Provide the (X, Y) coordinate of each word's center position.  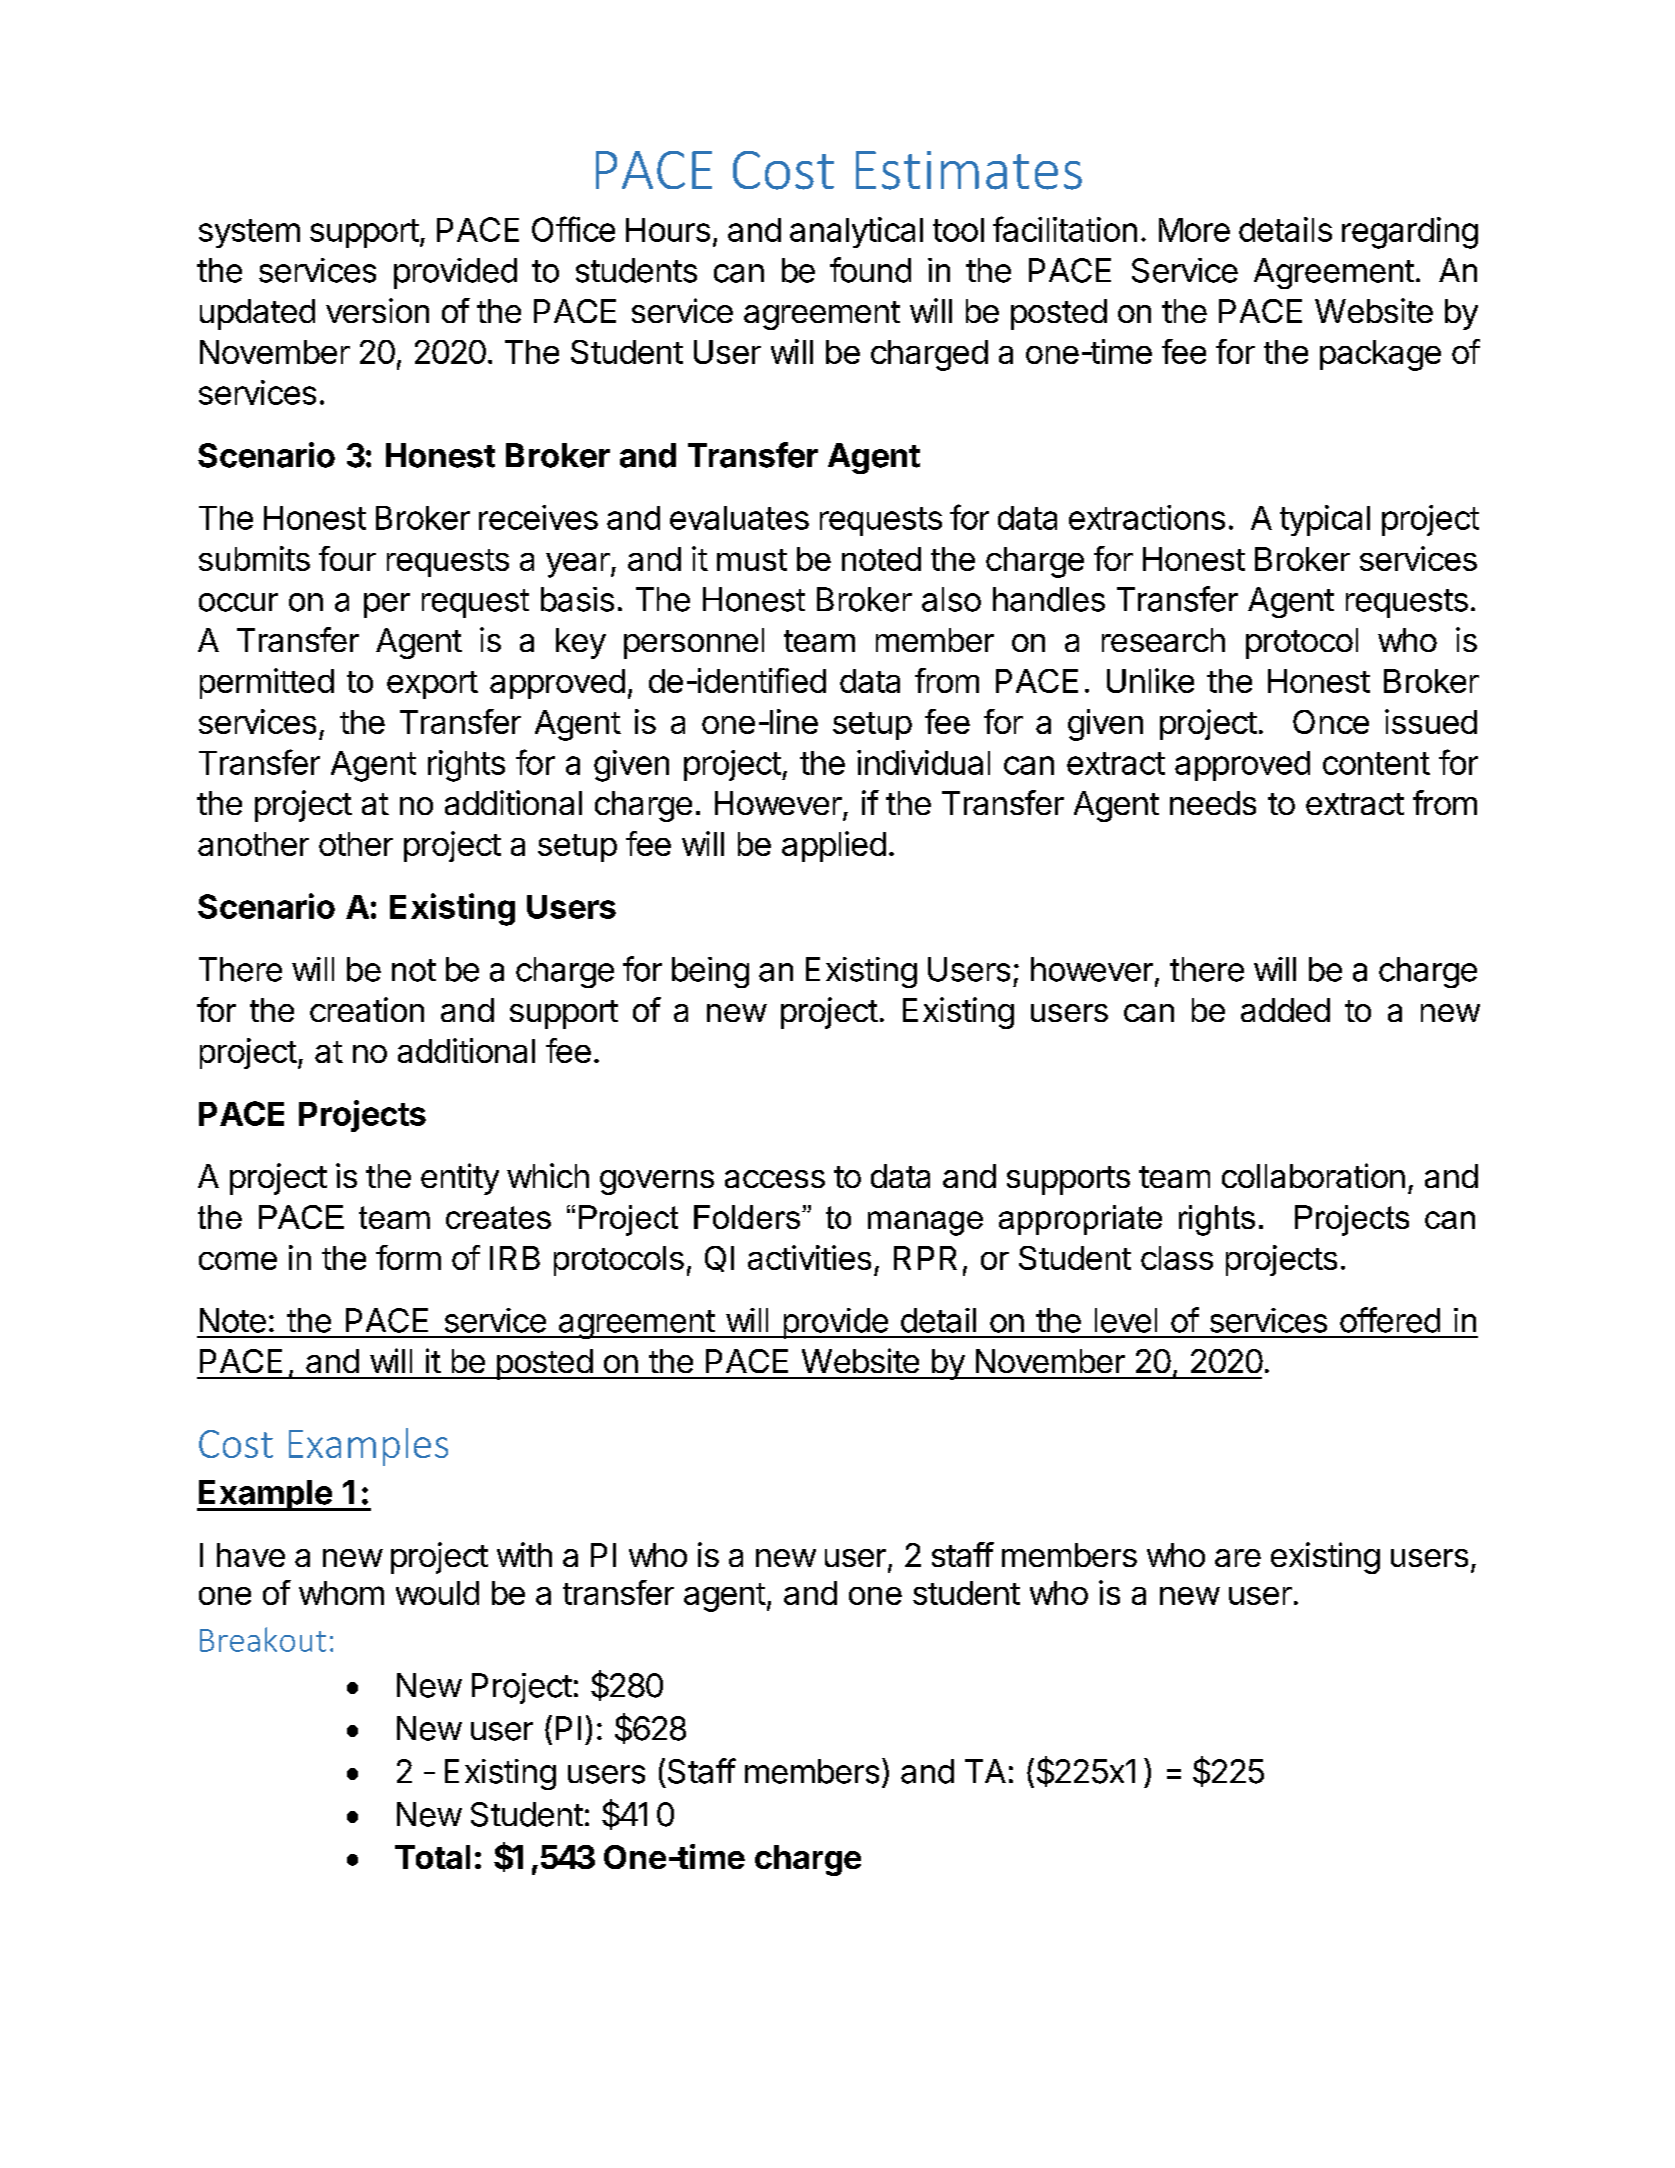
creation (367, 1009)
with (524, 1554)
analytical (856, 232)
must (752, 560)
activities (809, 1257)
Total (432, 1857)
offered (1390, 1320)
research (1163, 640)
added (1285, 1010)
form (408, 1257)
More (1194, 230)
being (710, 972)
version (377, 310)
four (347, 558)
